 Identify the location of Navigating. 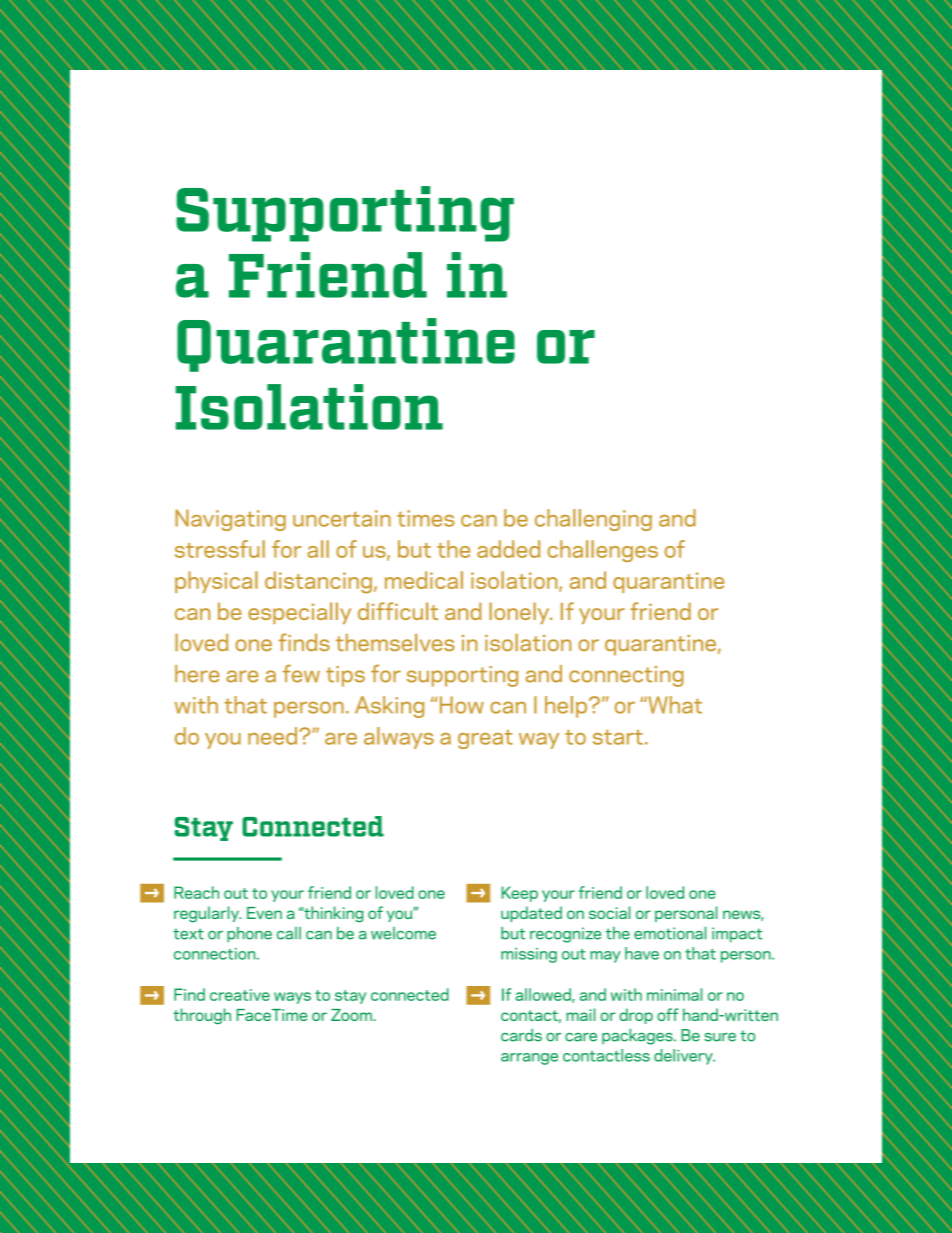
(230, 520).
